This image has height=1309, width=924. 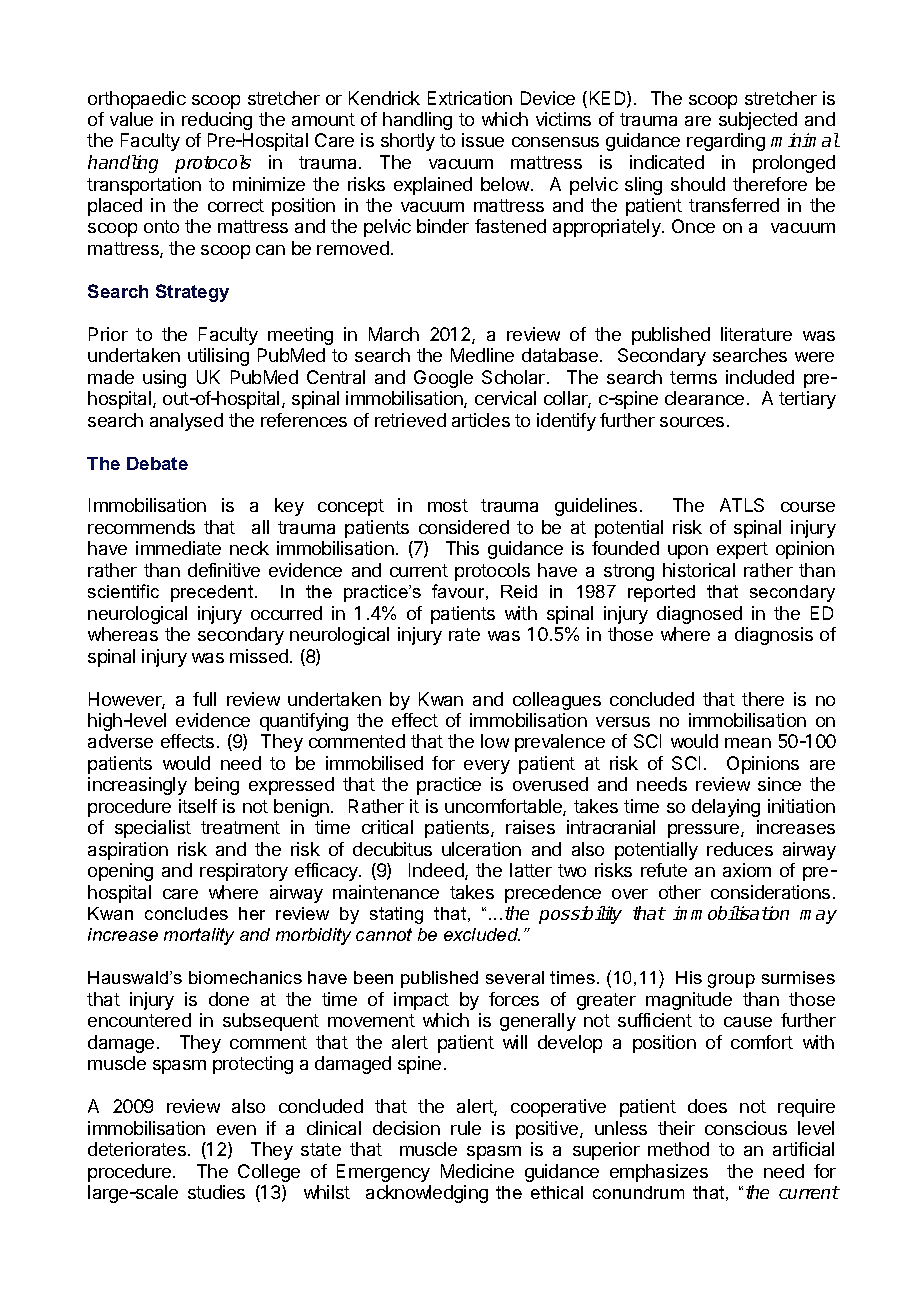 I want to click on excluded, so click(x=482, y=934).
